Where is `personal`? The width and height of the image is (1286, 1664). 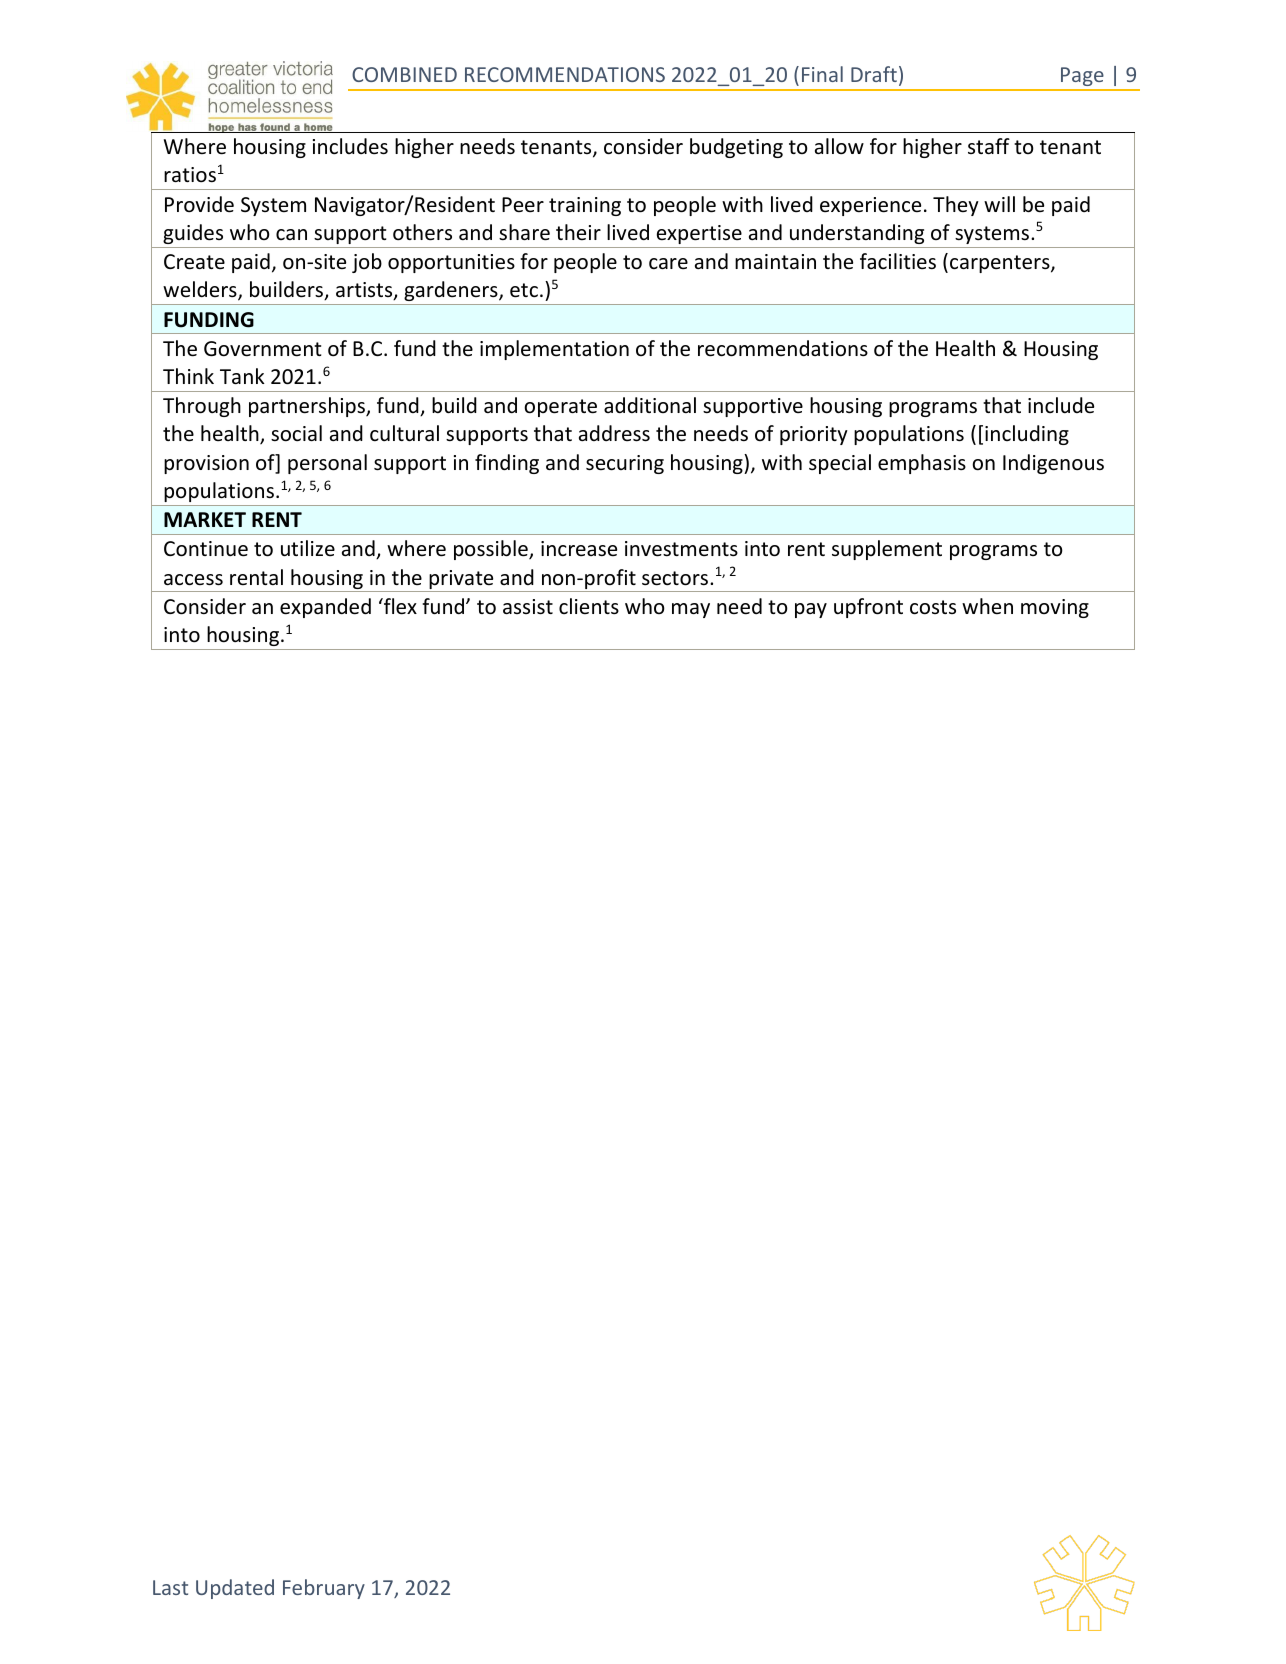 personal is located at coordinates (327, 464).
